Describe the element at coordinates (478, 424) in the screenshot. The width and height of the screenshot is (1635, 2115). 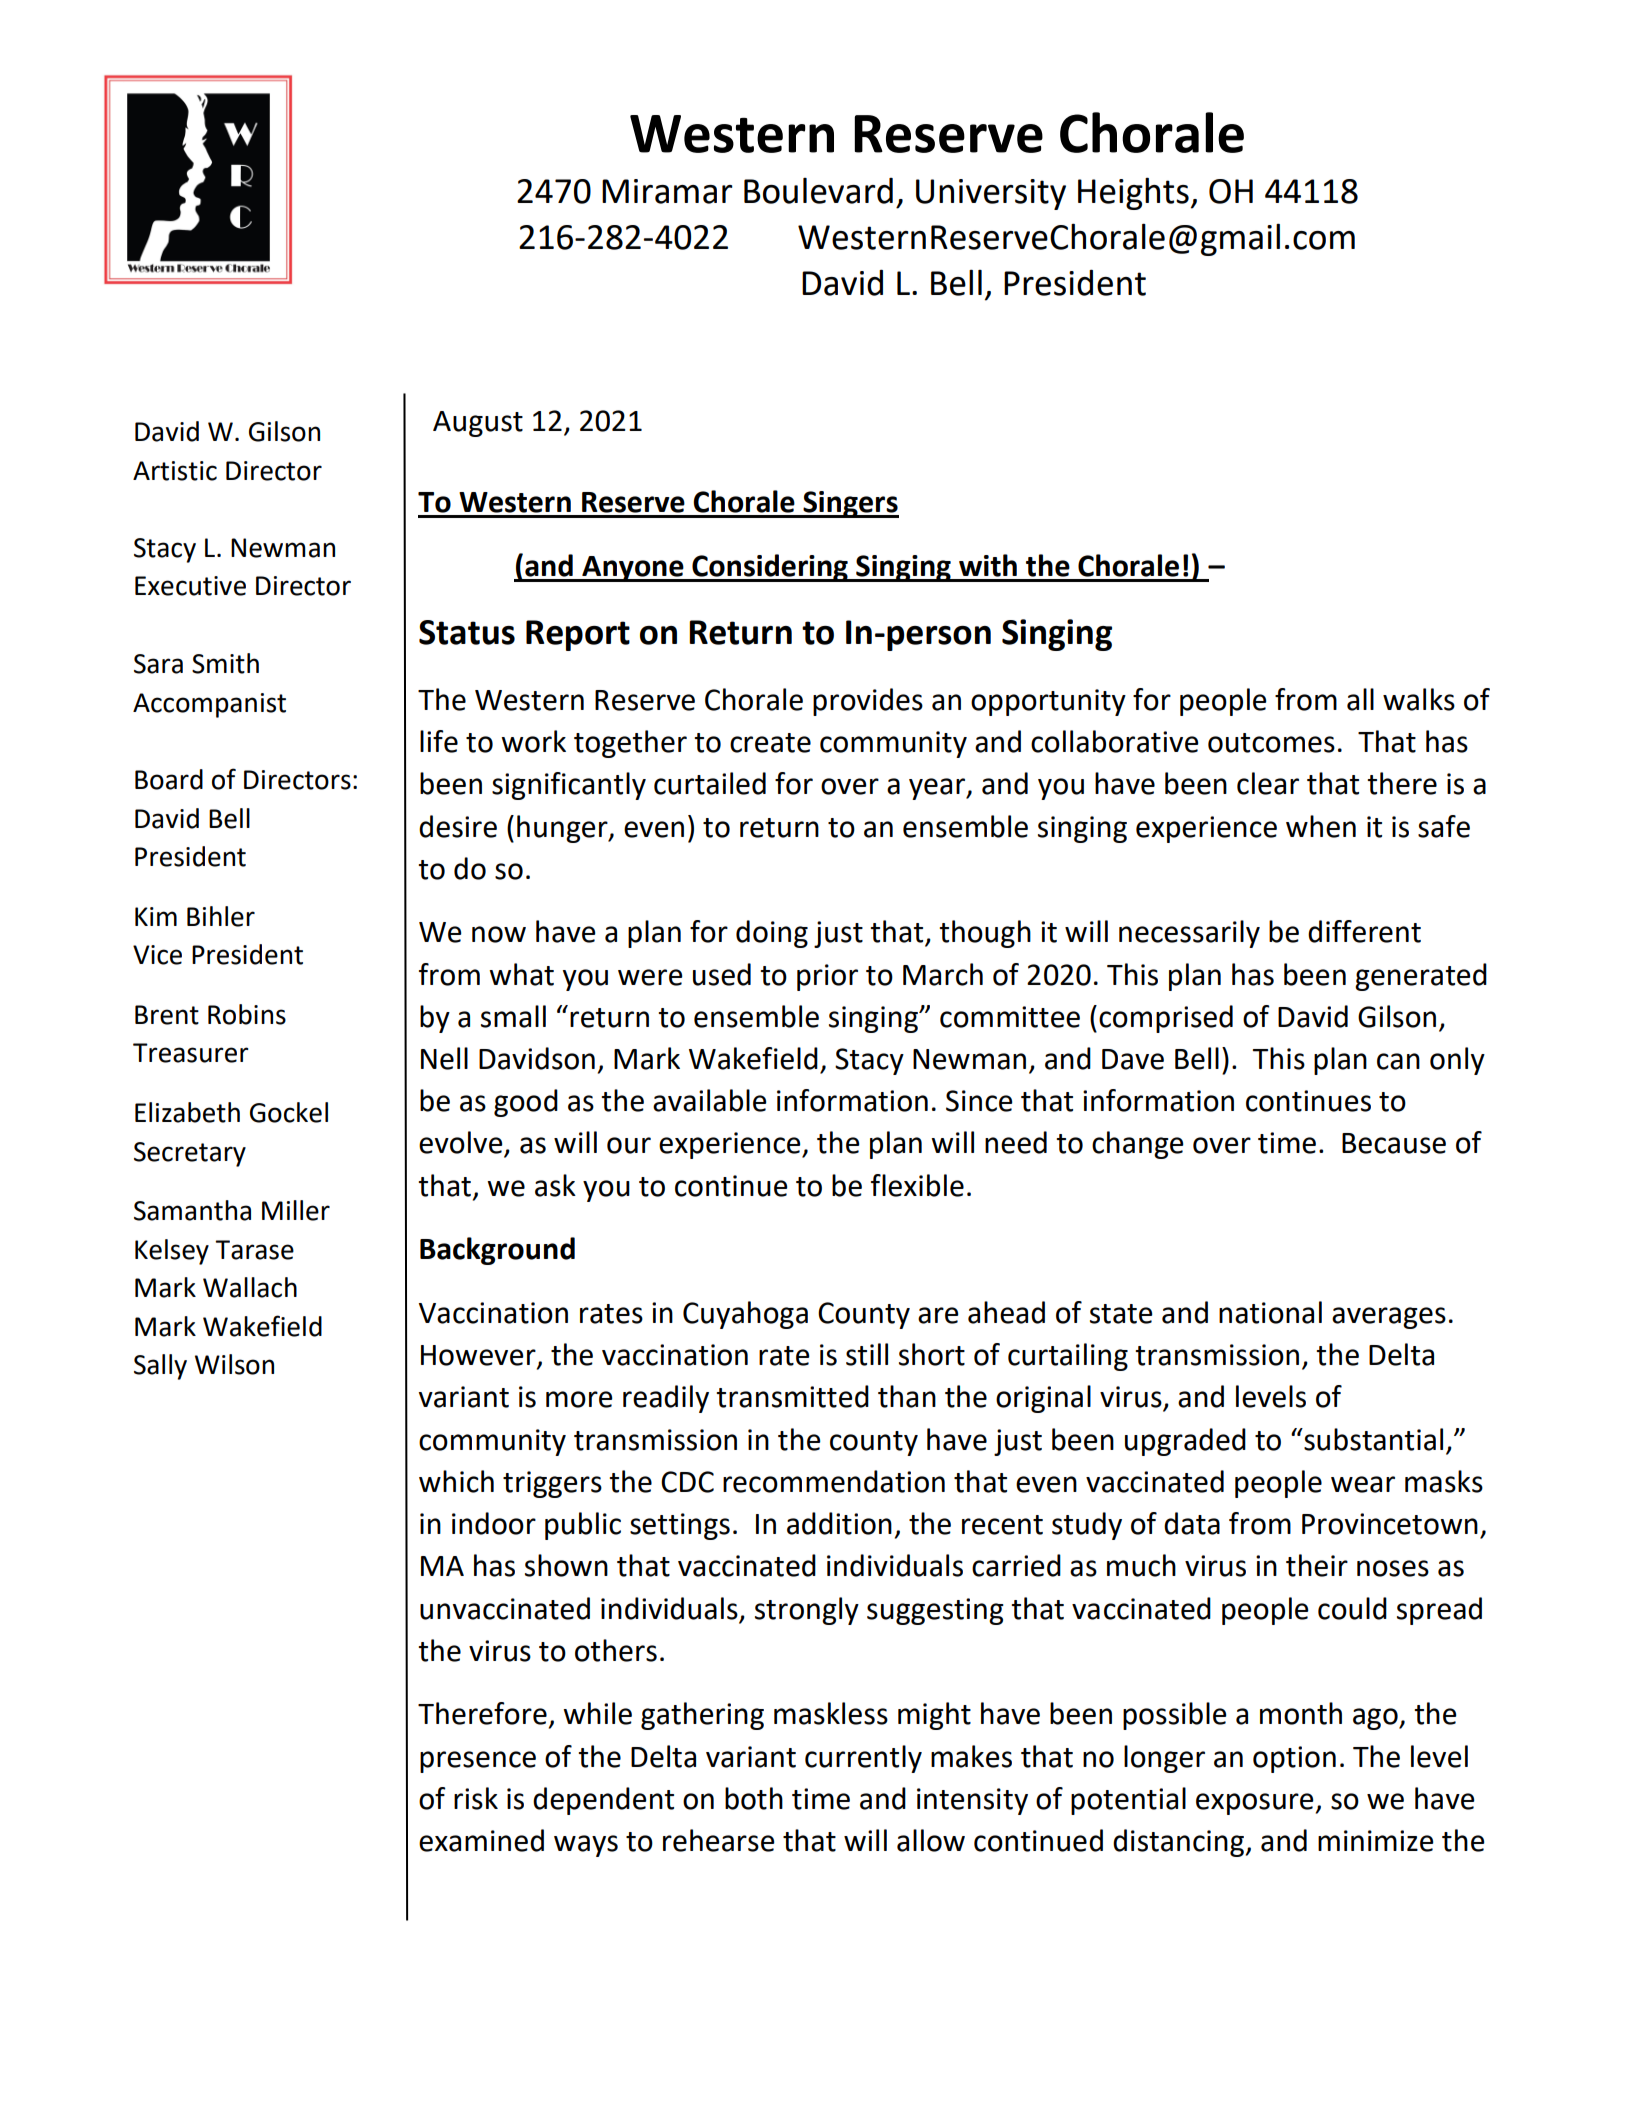
I see `August` at that location.
